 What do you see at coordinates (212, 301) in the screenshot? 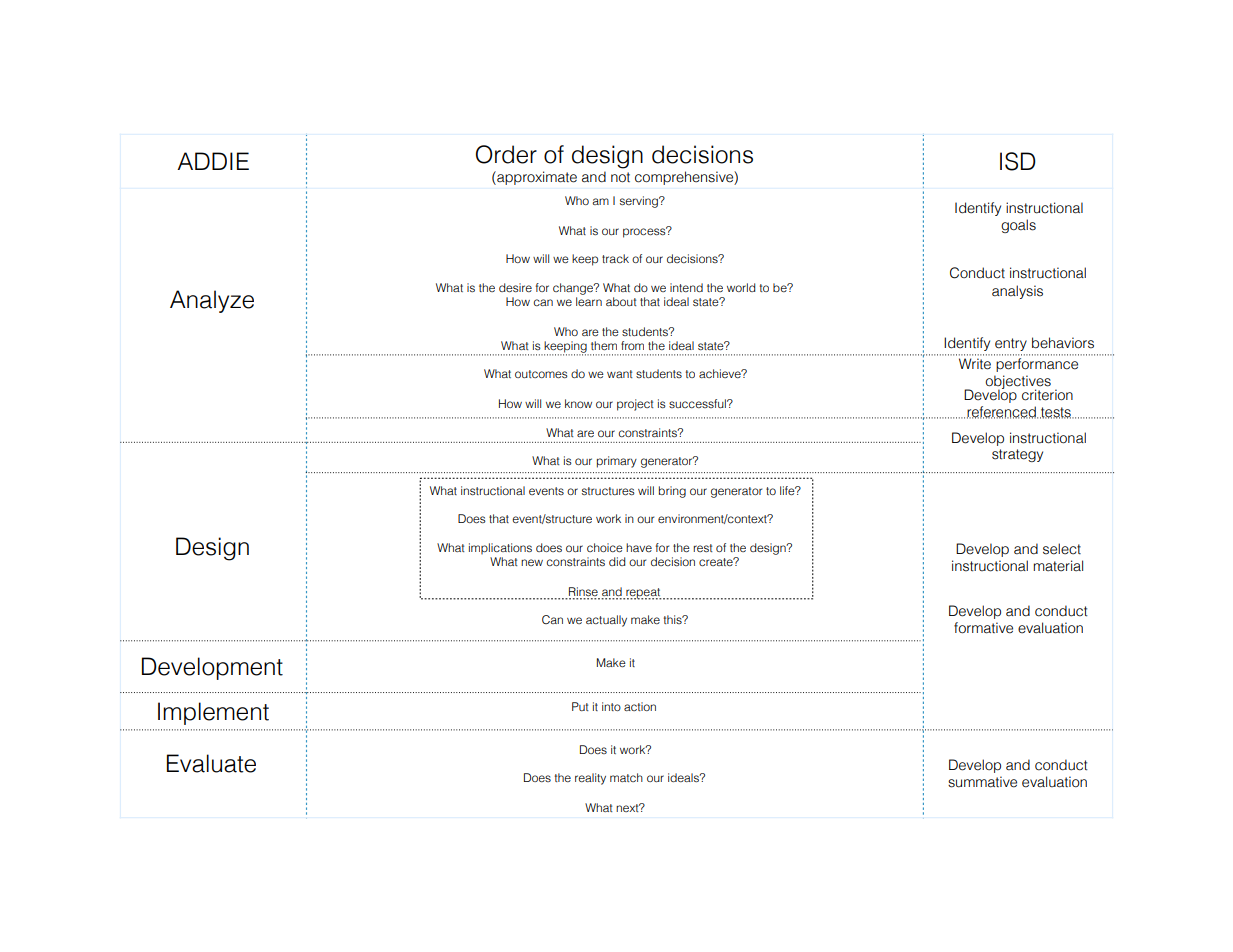
I see `Analyze` at bounding box center [212, 301].
